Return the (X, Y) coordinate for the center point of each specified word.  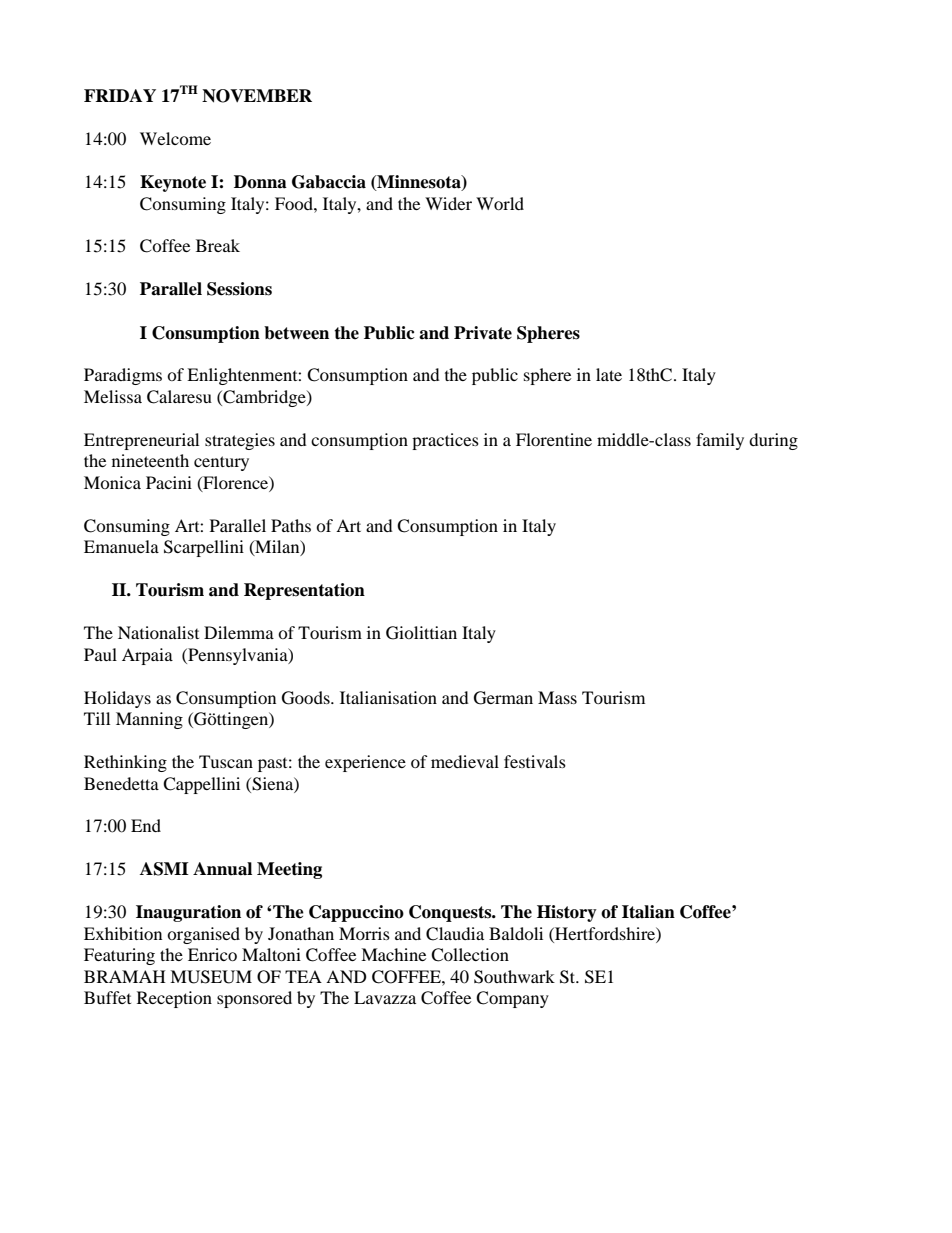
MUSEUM (211, 977)
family (720, 441)
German (503, 698)
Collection (470, 955)
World (500, 203)
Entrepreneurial (141, 441)
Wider (448, 203)
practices (445, 441)
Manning (149, 720)
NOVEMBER (257, 96)
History (567, 913)
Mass (557, 697)
